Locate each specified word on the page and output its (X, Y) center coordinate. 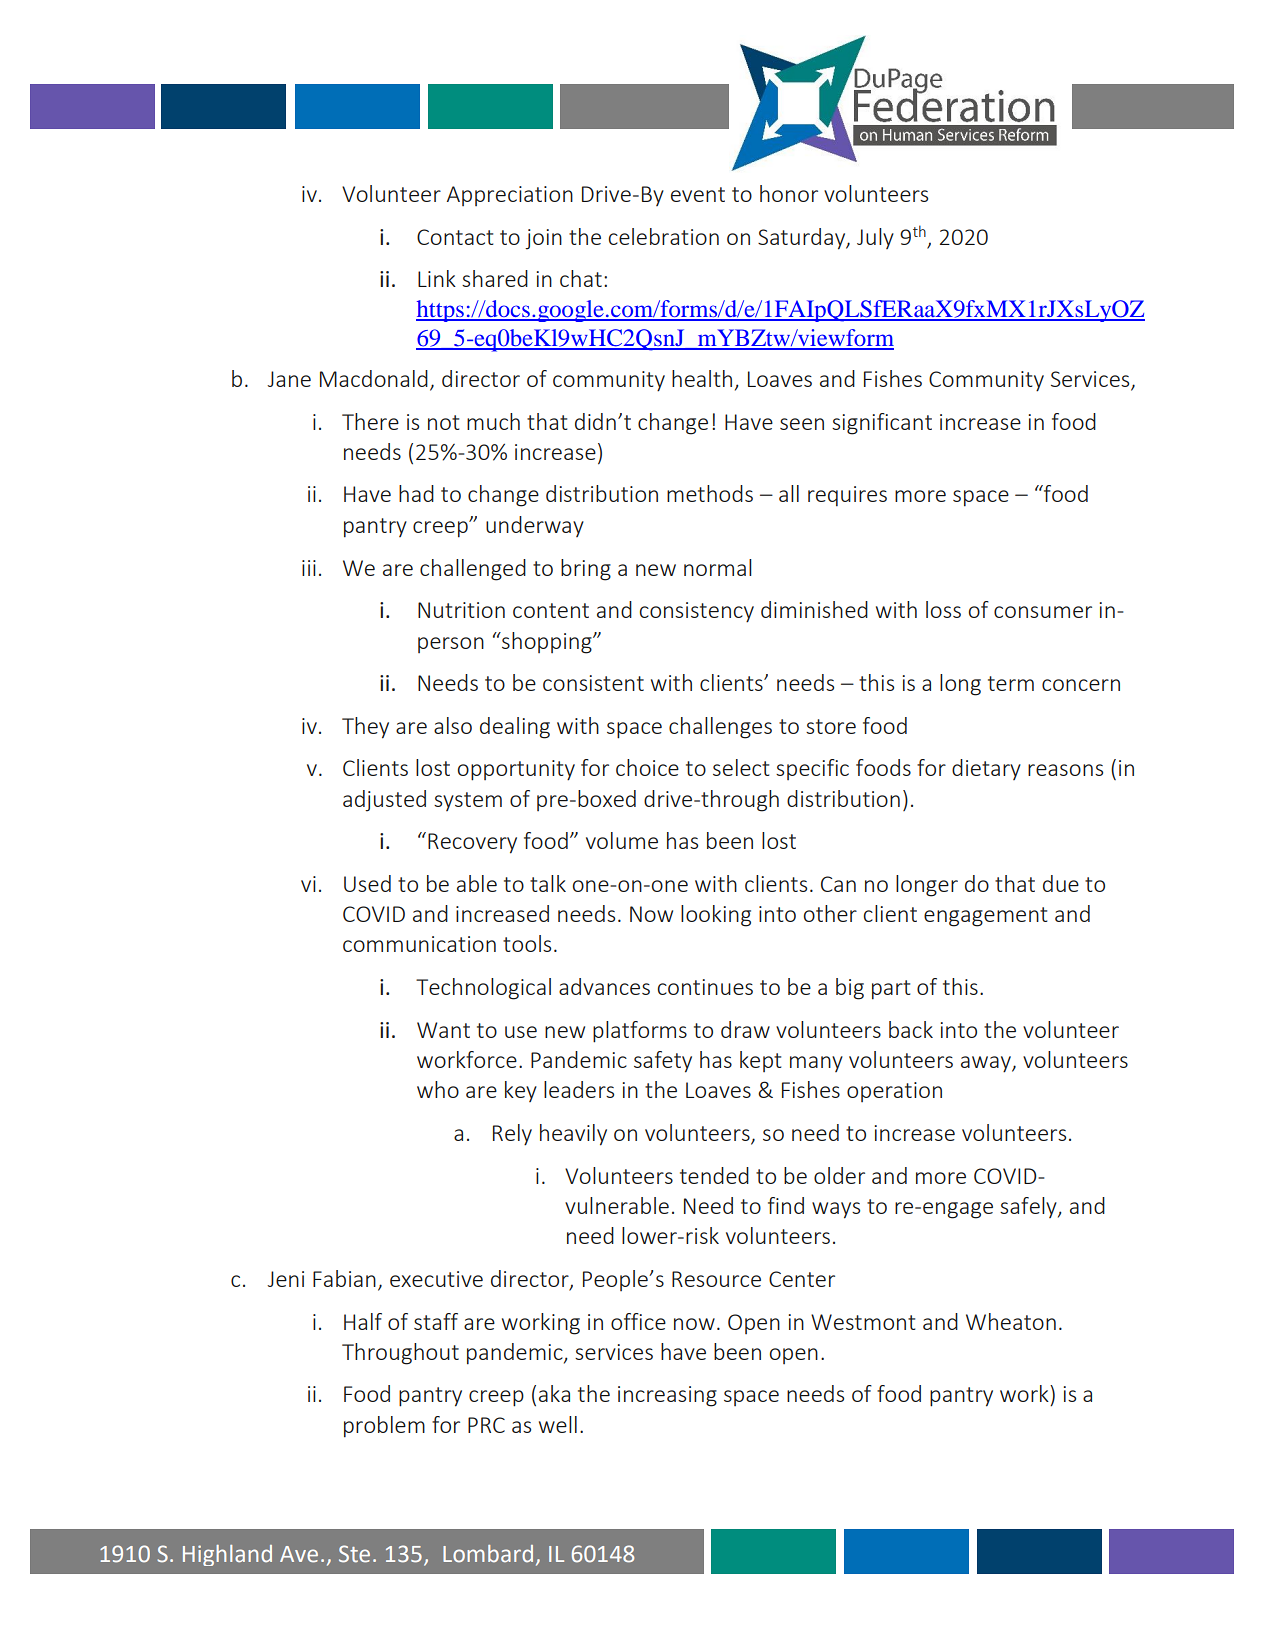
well (558, 1424)
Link (437, 278)
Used (367, 883)
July (875, 238)
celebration (663, 236)
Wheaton (1011, 1321)
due (1061, 883)
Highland (227, 1555)
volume (622, 840)
